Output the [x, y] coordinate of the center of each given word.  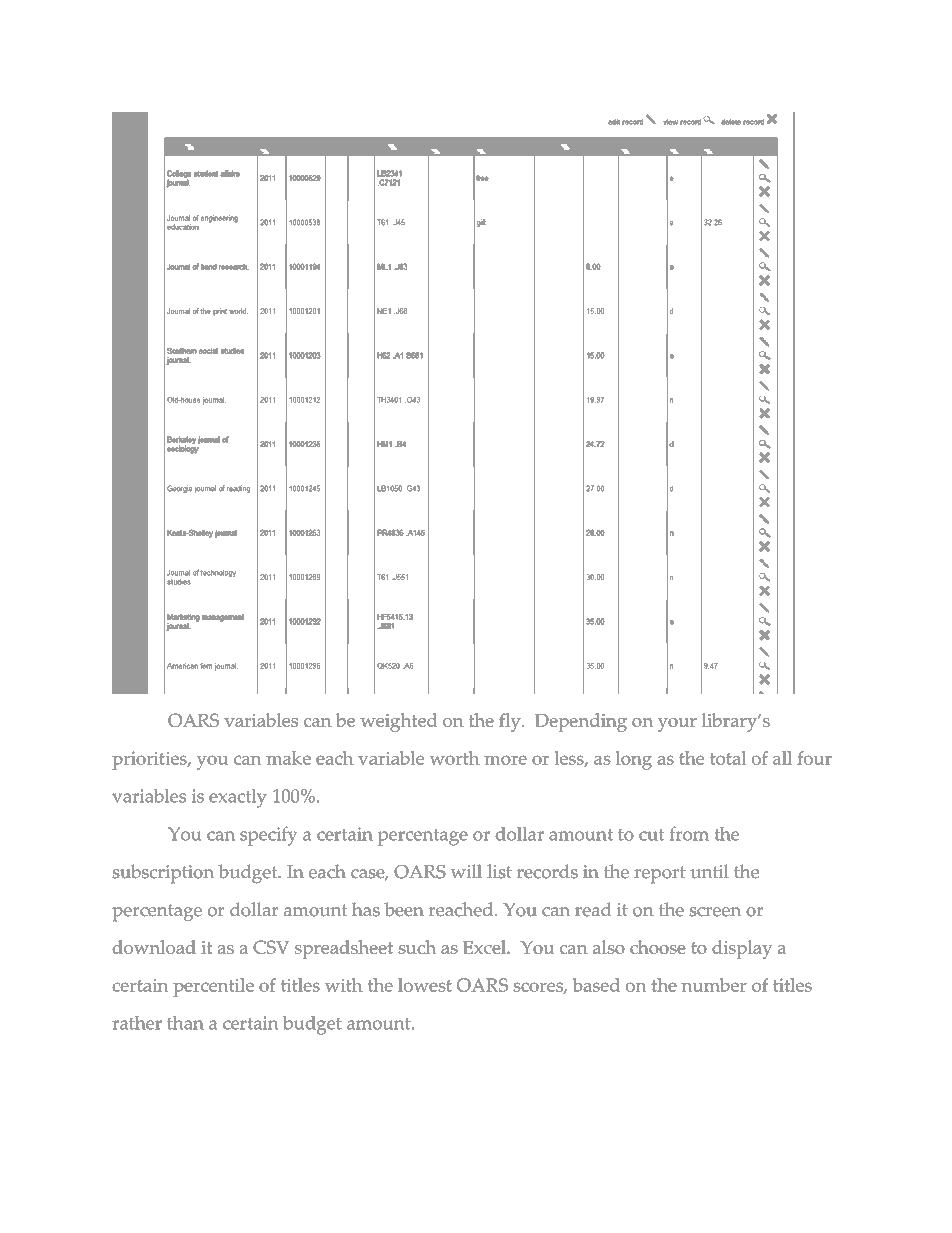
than [185, 1023]
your [677, 725]
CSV [271, 947]
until [709, 871]
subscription [163, 874]
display [742, 949]
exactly [238, 798]
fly [511, 722]
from [689, 833]
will [466, 871]
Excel [485, 947]
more [505, 760]
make [288, 758]
